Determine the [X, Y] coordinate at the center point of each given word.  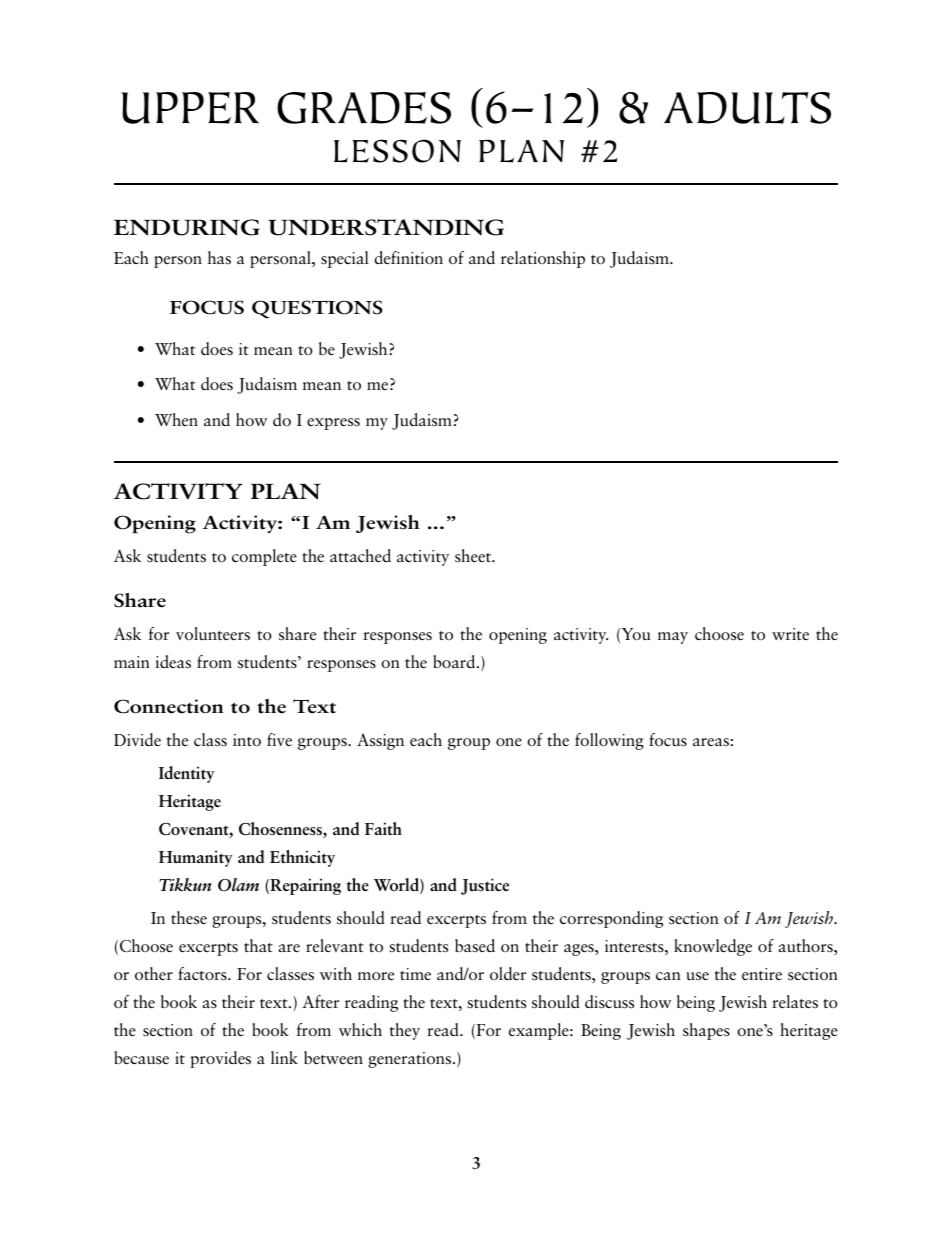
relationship [543, 259]
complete [264, 557]
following [609, 741]
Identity [186, 774]
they [405, 1031]
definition [408, 258]
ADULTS [747, 108]
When [176, 419]
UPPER [190, 108]
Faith [383, 828]
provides [220, 1059]
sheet [474, 556]
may [673, 638]
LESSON [397, 151]
